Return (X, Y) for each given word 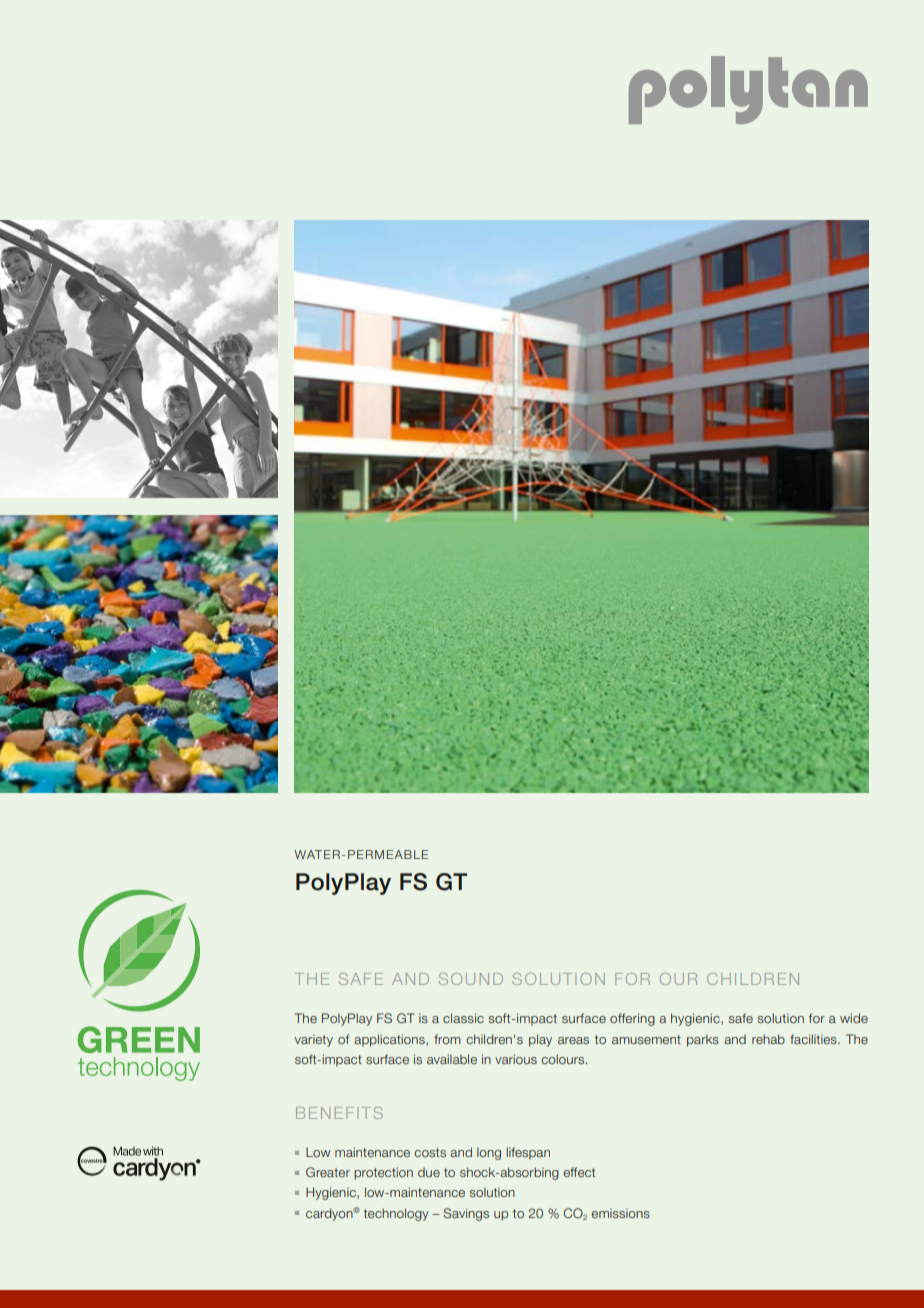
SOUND (471, 979)
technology (396, 1214)
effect (579, 1172)
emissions (620, 1213)
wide (854, 1018)
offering (632, 1019)
